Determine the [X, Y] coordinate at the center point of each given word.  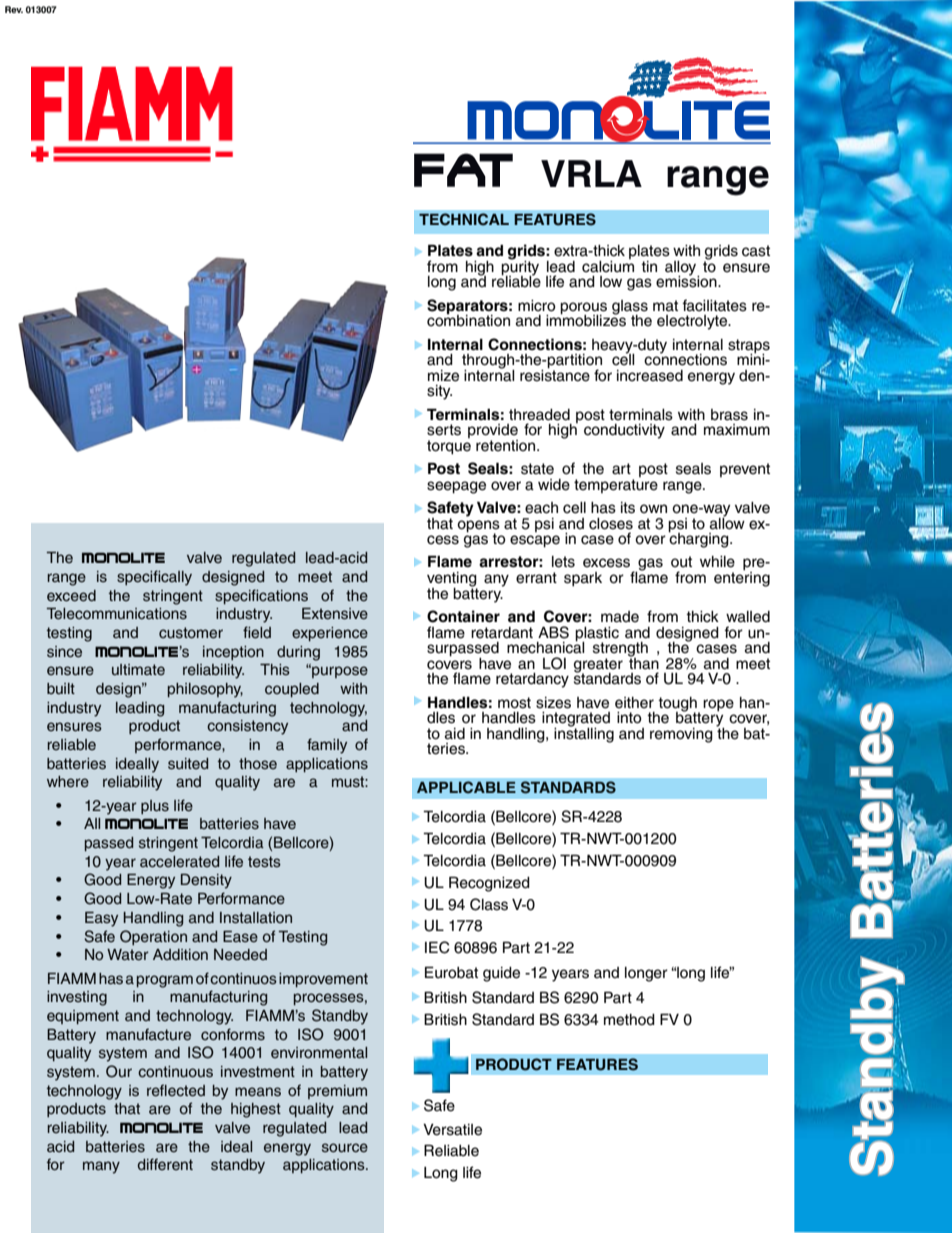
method [629, 1020]
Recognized [489, 884]
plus [155, 807]
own [653, 508]
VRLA [591, 173]
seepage [456, 487]
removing [681, 735]
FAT [463, 170]
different [165, 1164]
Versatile [452, 1130]
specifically [154, 578]
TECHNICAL [464, 219]
